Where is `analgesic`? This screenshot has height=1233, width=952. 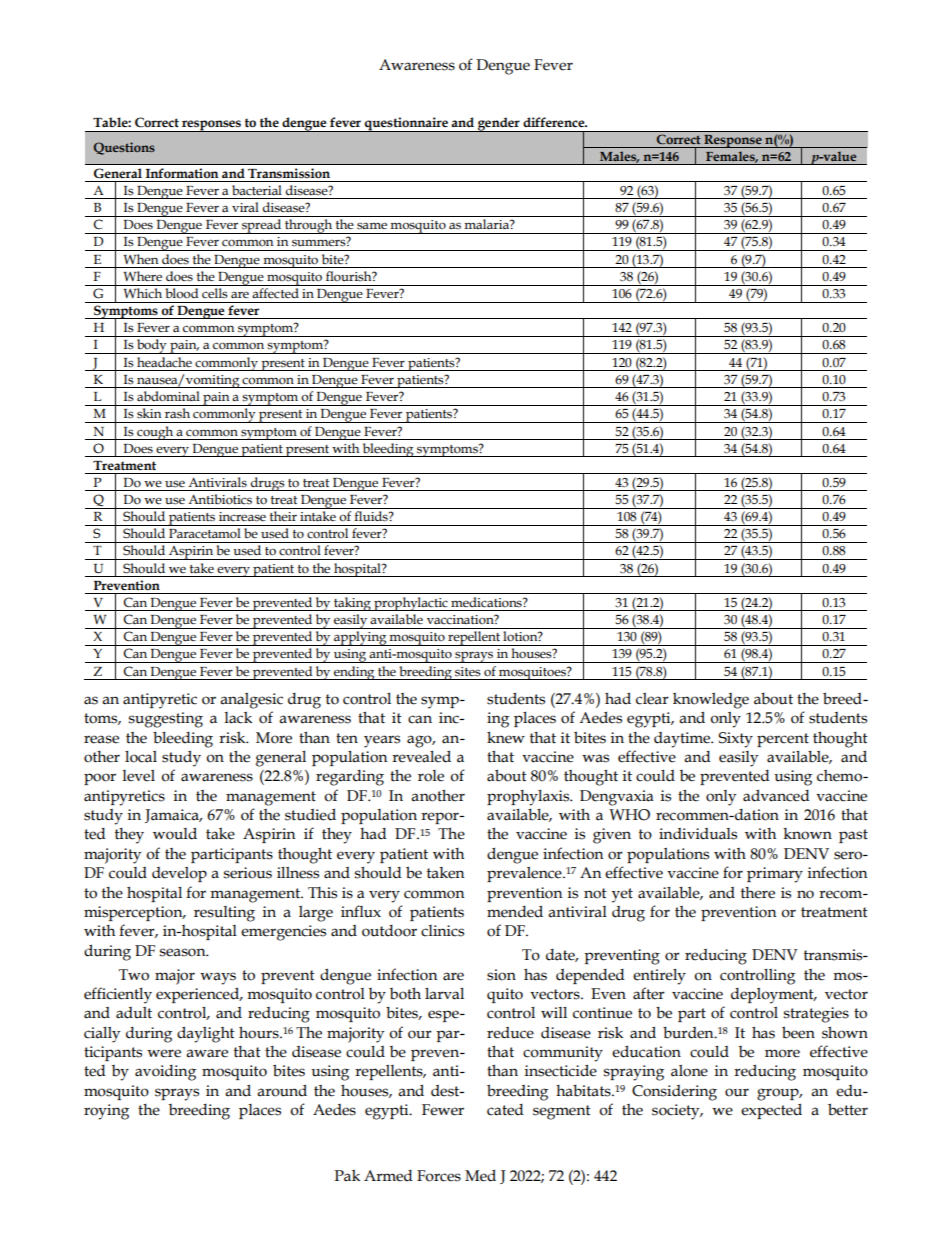 analgesic is located at coordinates (251, 701).
